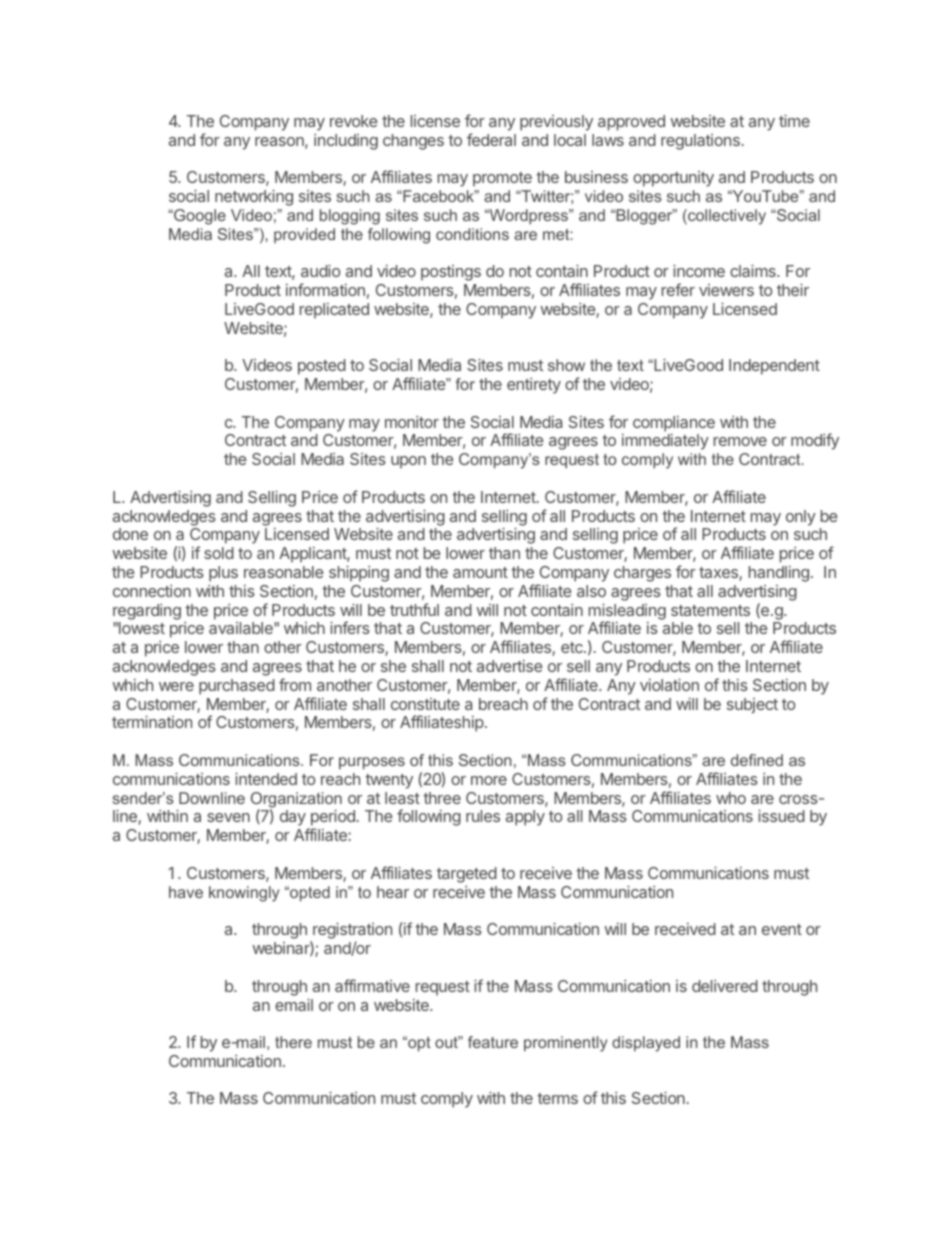 The height and width of the screenshot is (1233, 952). Describe the element at coordinates (408, 462) in the screenshot. I see `upon` at that location.
